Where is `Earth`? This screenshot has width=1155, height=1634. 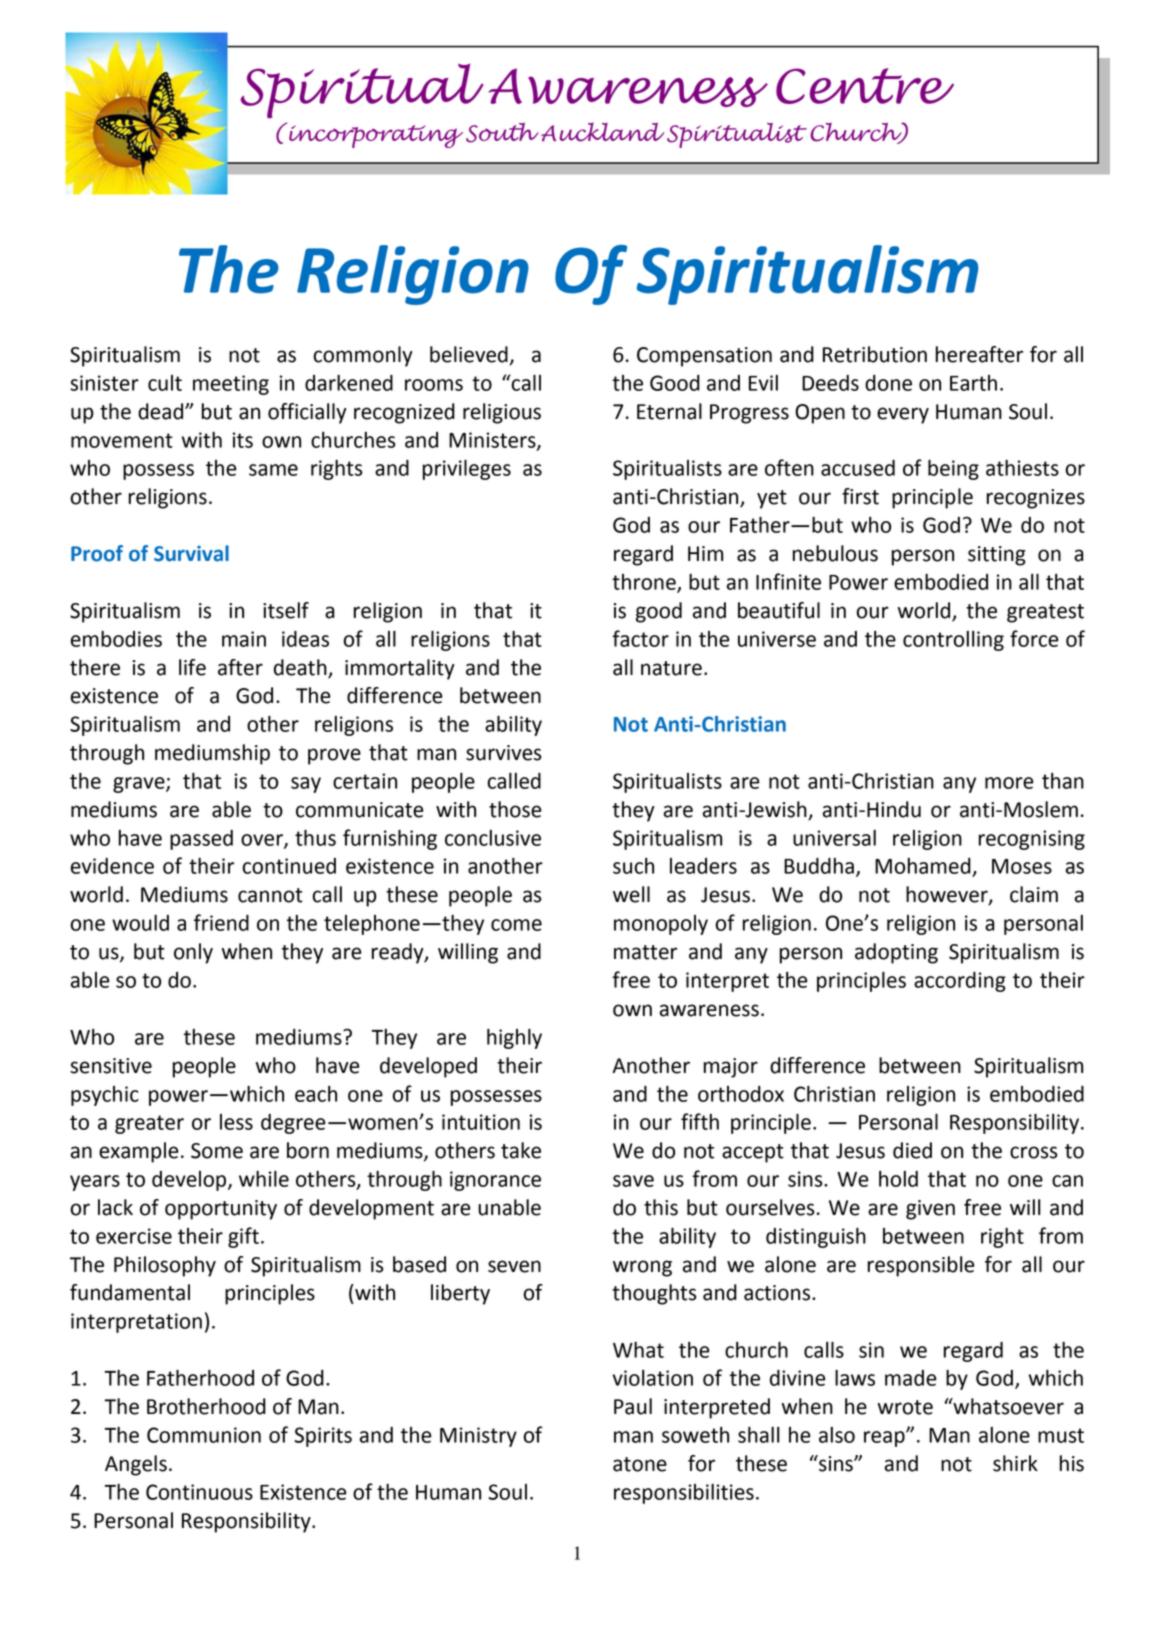
Earth is located at coordinates (973, 383).
